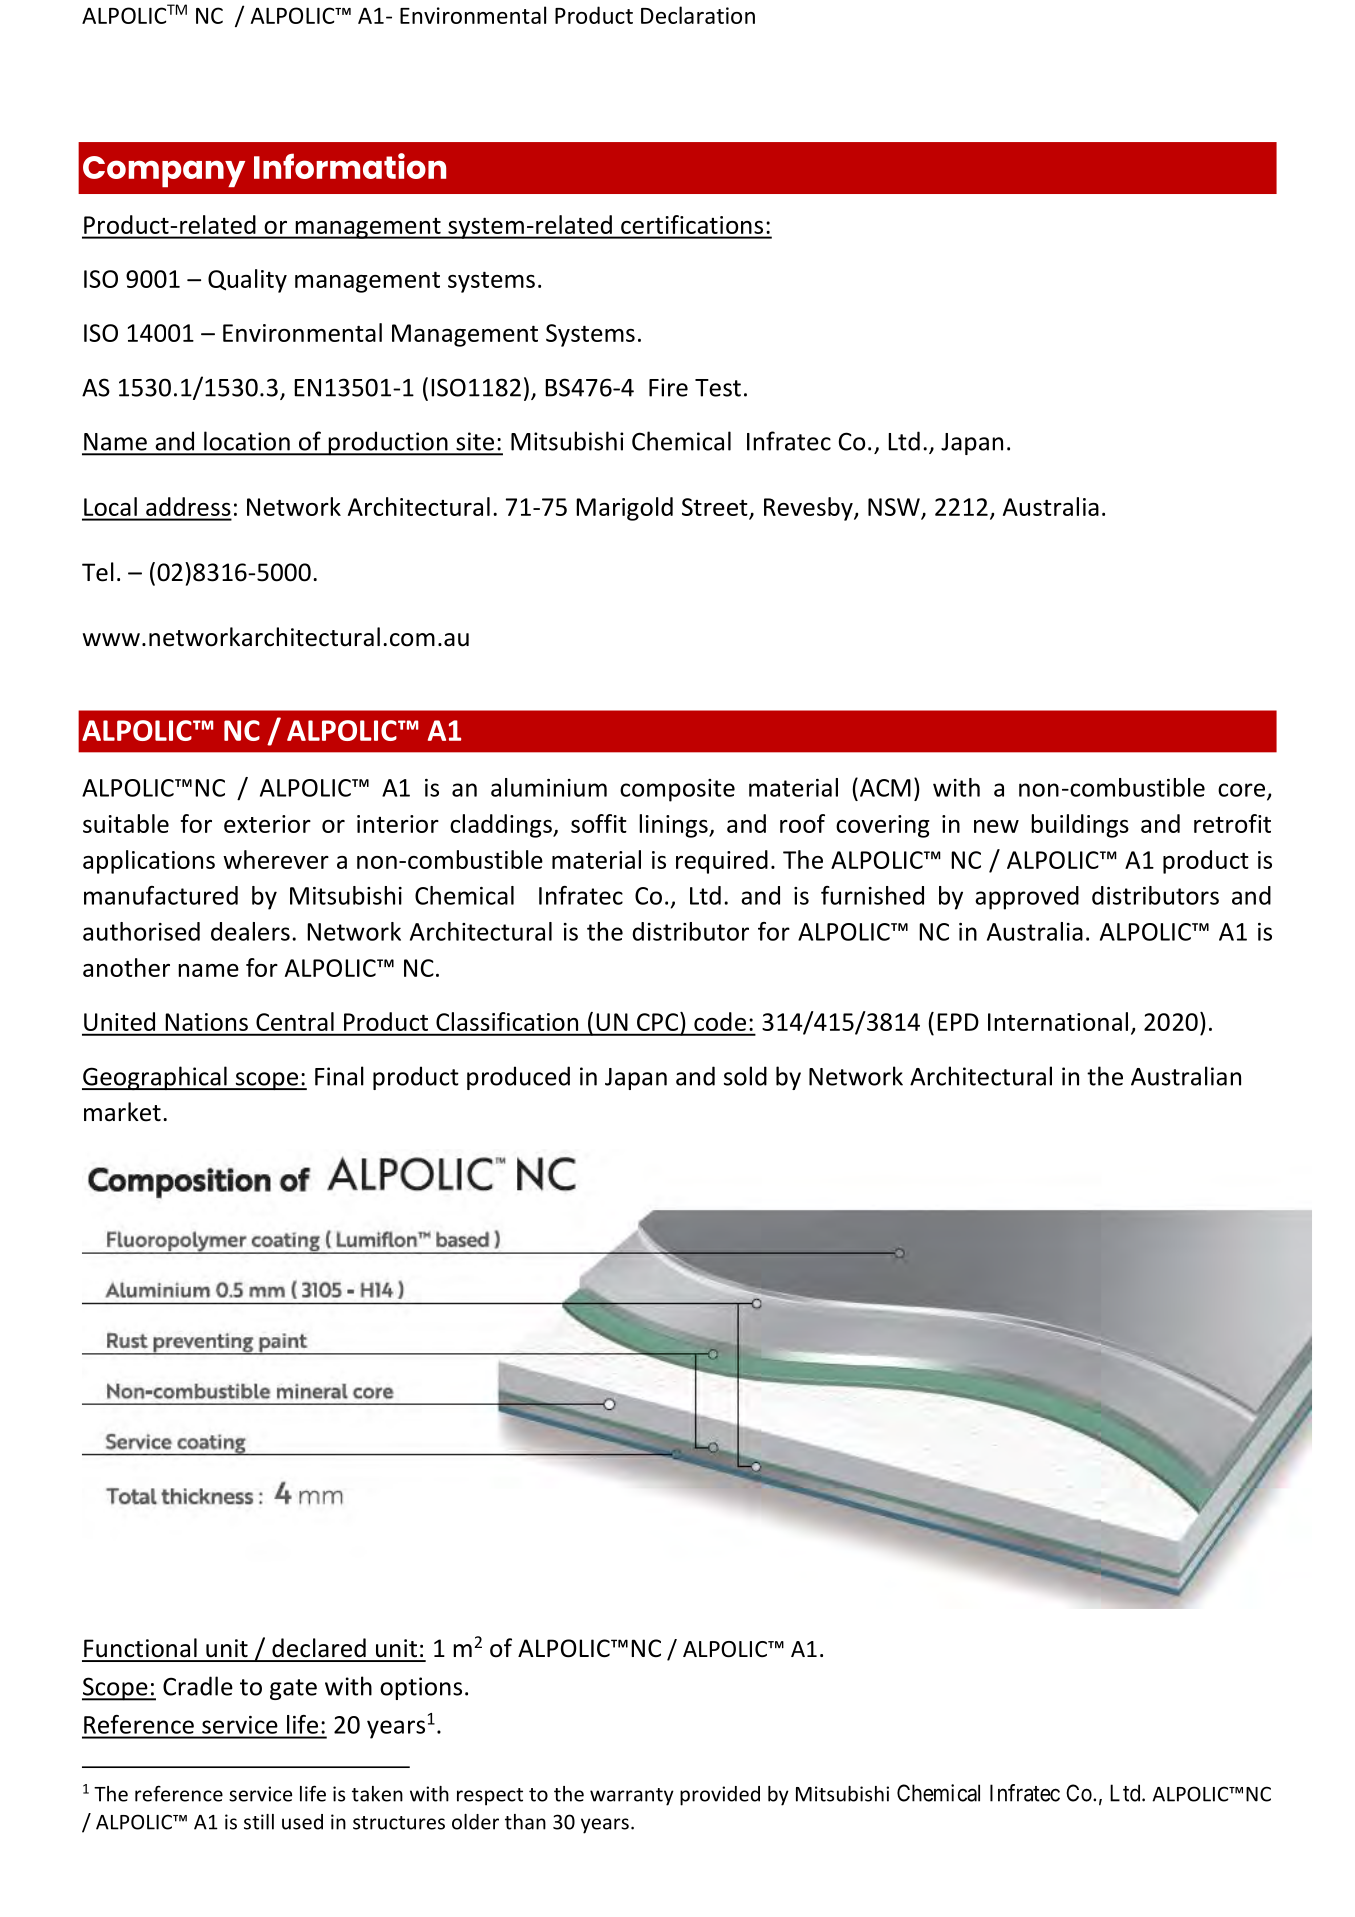  What do you see at coordinates (698, 15) in the document?
I see `Declaration` at bounding box center [698, 15].
